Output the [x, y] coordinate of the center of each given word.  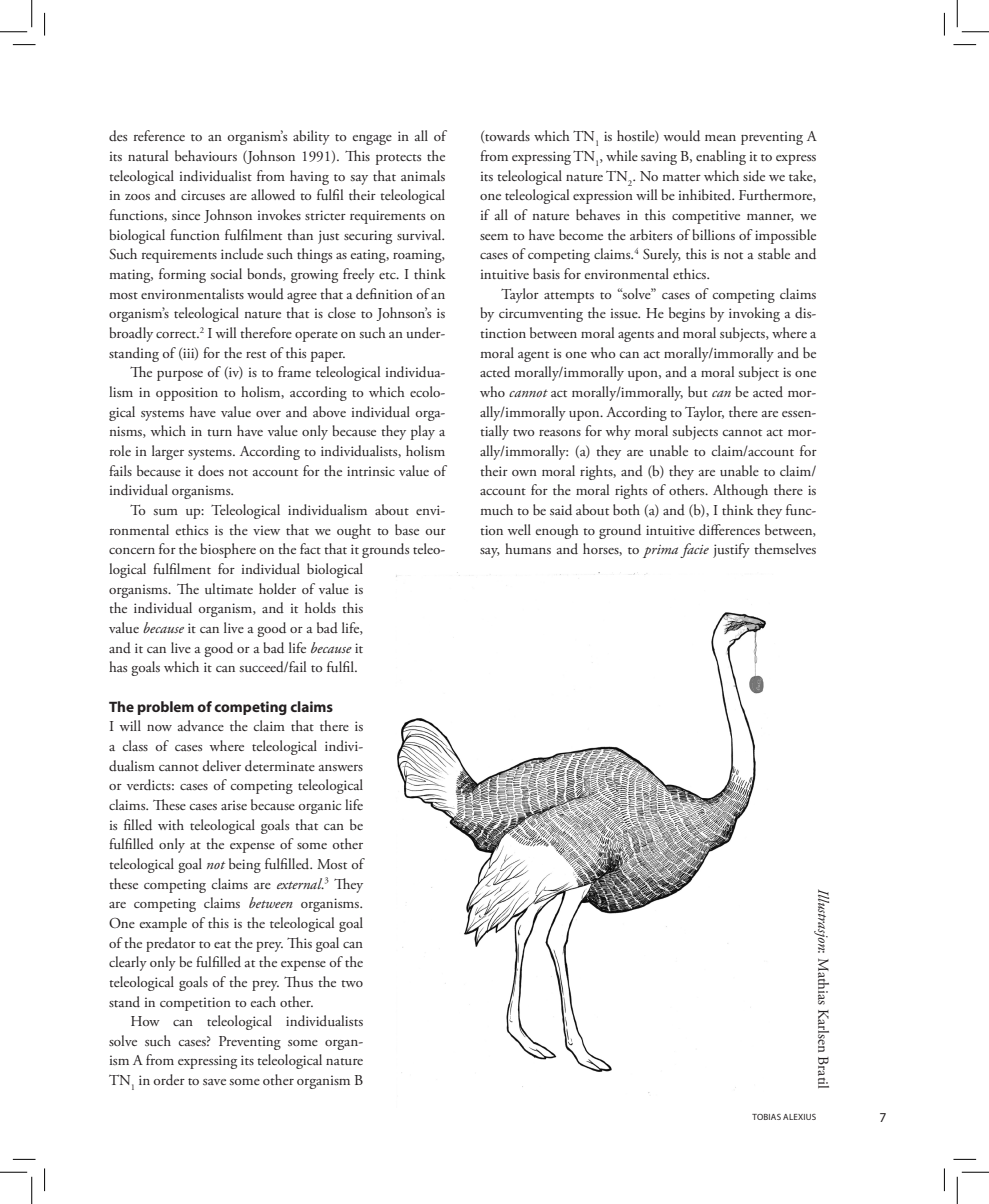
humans [528, 548]
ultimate [229, 588]
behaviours [206, 155]
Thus [298, 981]
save [214, 1082]
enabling [721, 157]
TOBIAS [766, 1117]
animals [423, 175]
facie [694, 550]
